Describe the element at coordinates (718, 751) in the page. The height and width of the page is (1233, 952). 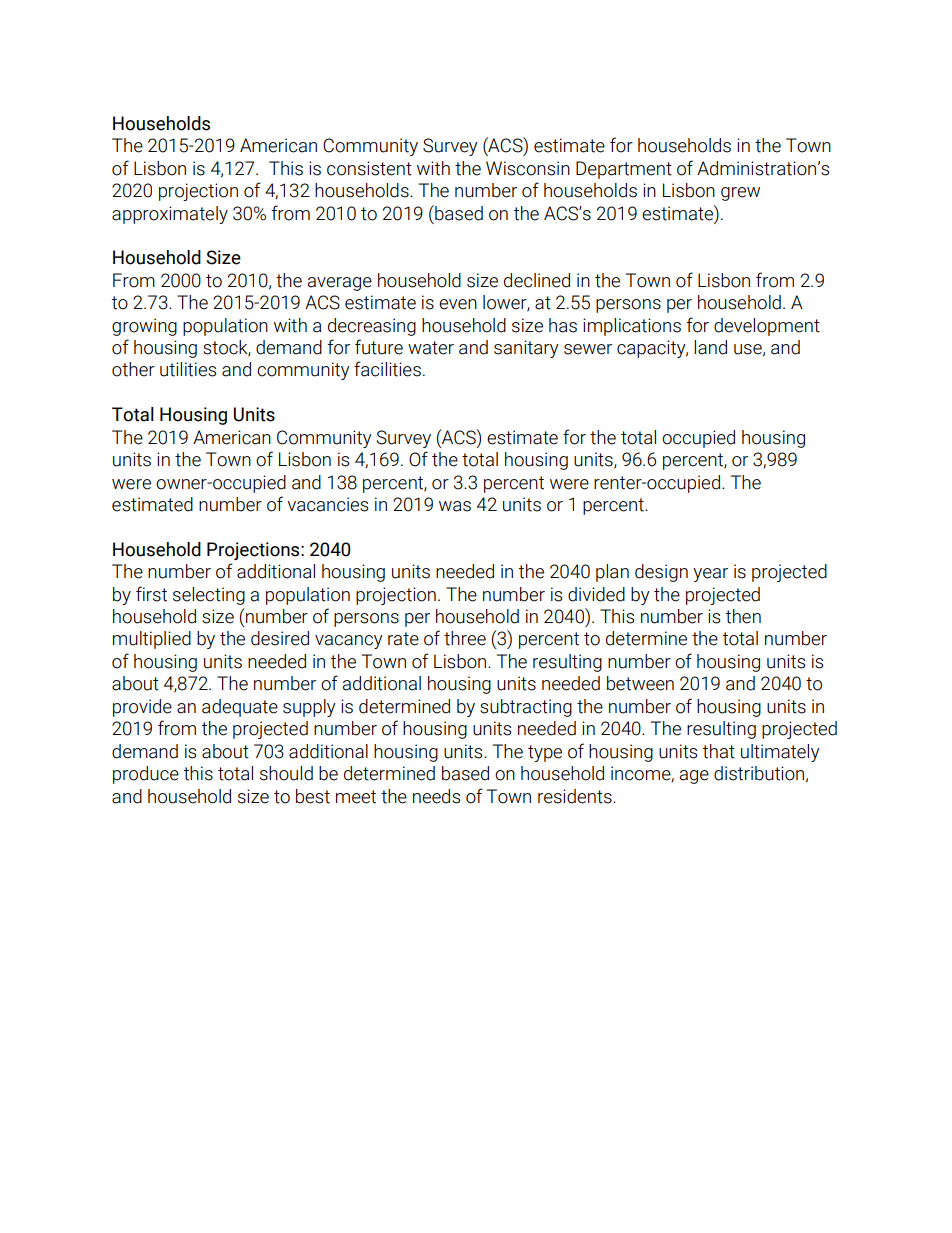
I see `that` at that location.
